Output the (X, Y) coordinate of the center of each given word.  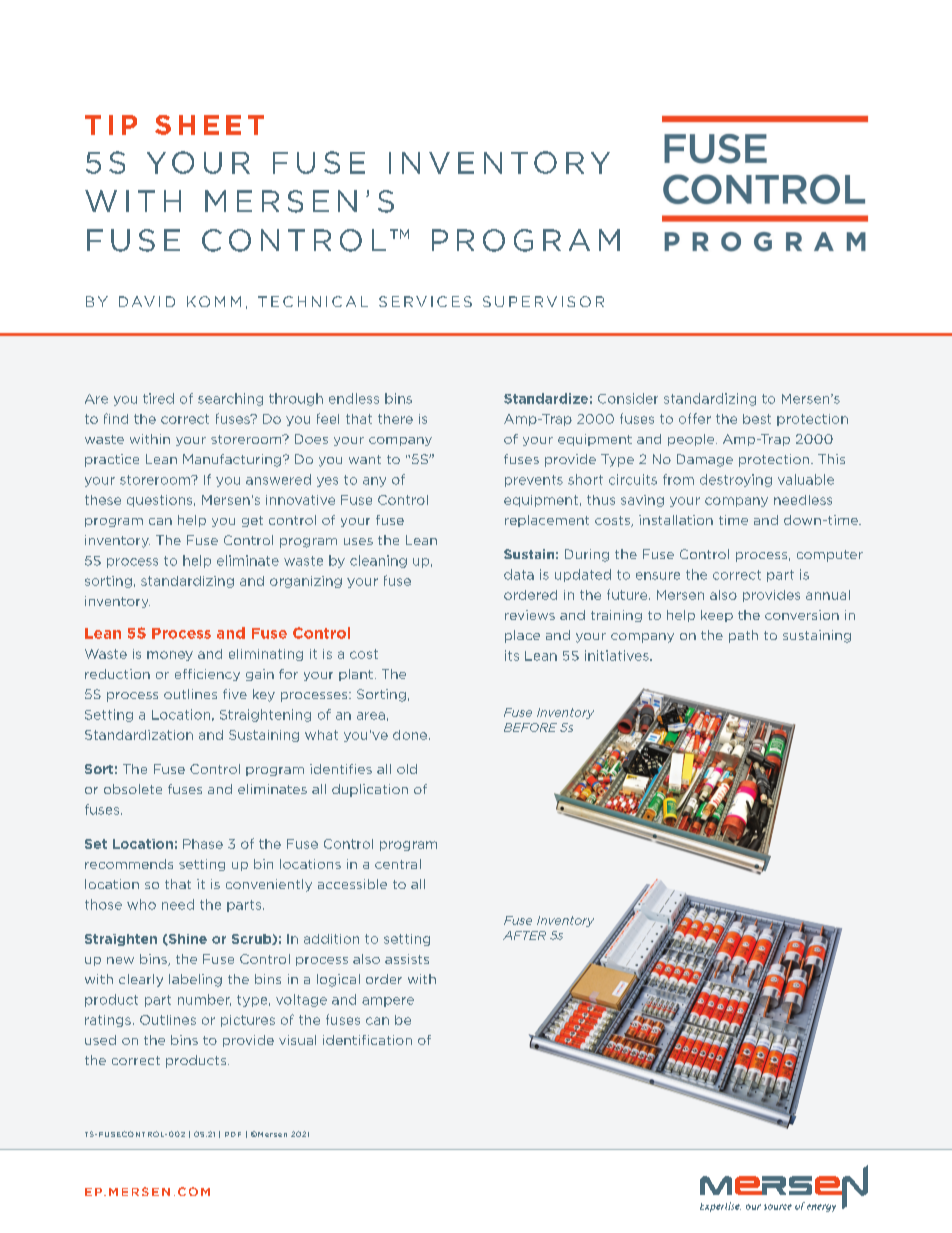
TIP (111, 125)
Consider (628, 398)
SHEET (209, 125)
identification (367, 1040)
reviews (530, 615)
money (170, 656)
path (743, 636)
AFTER (524, 935)
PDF (233, 1134)
